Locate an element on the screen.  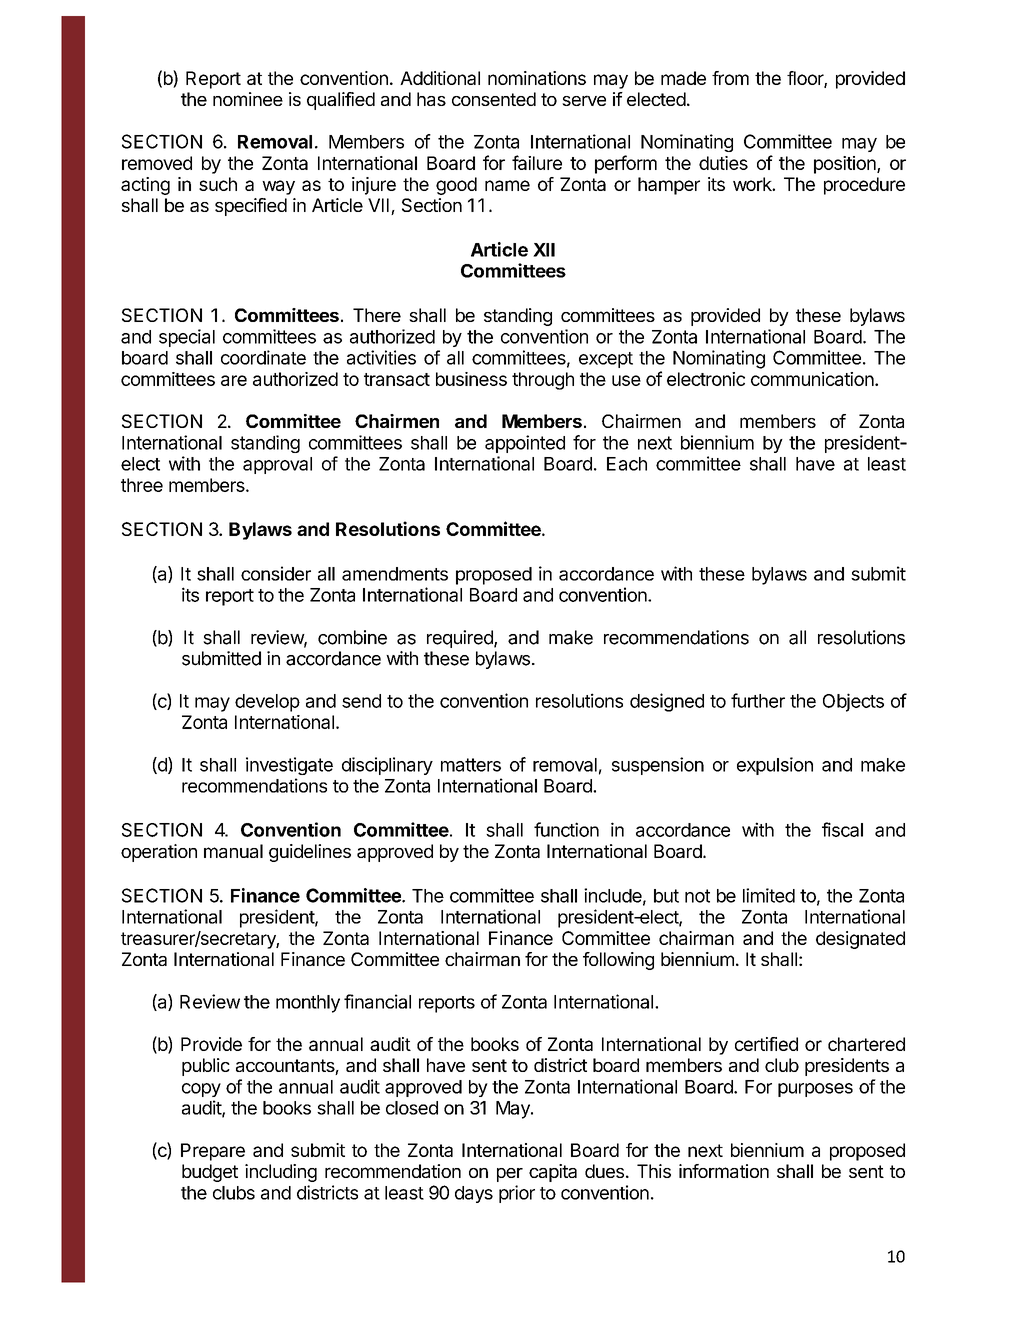
nominee is located at coordinates (248, 99).
